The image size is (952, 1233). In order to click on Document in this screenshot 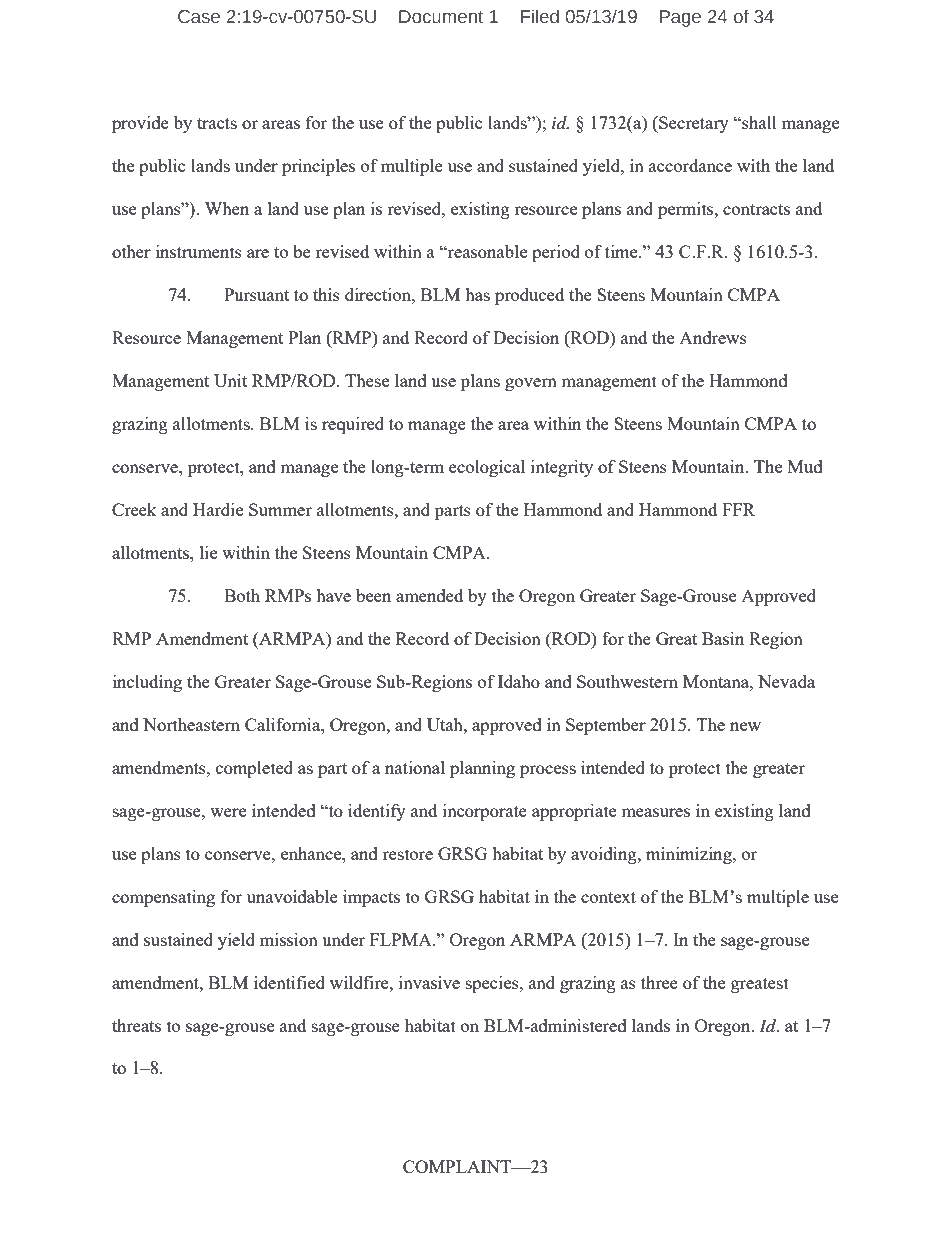, I will do `click(441, 17)`.
